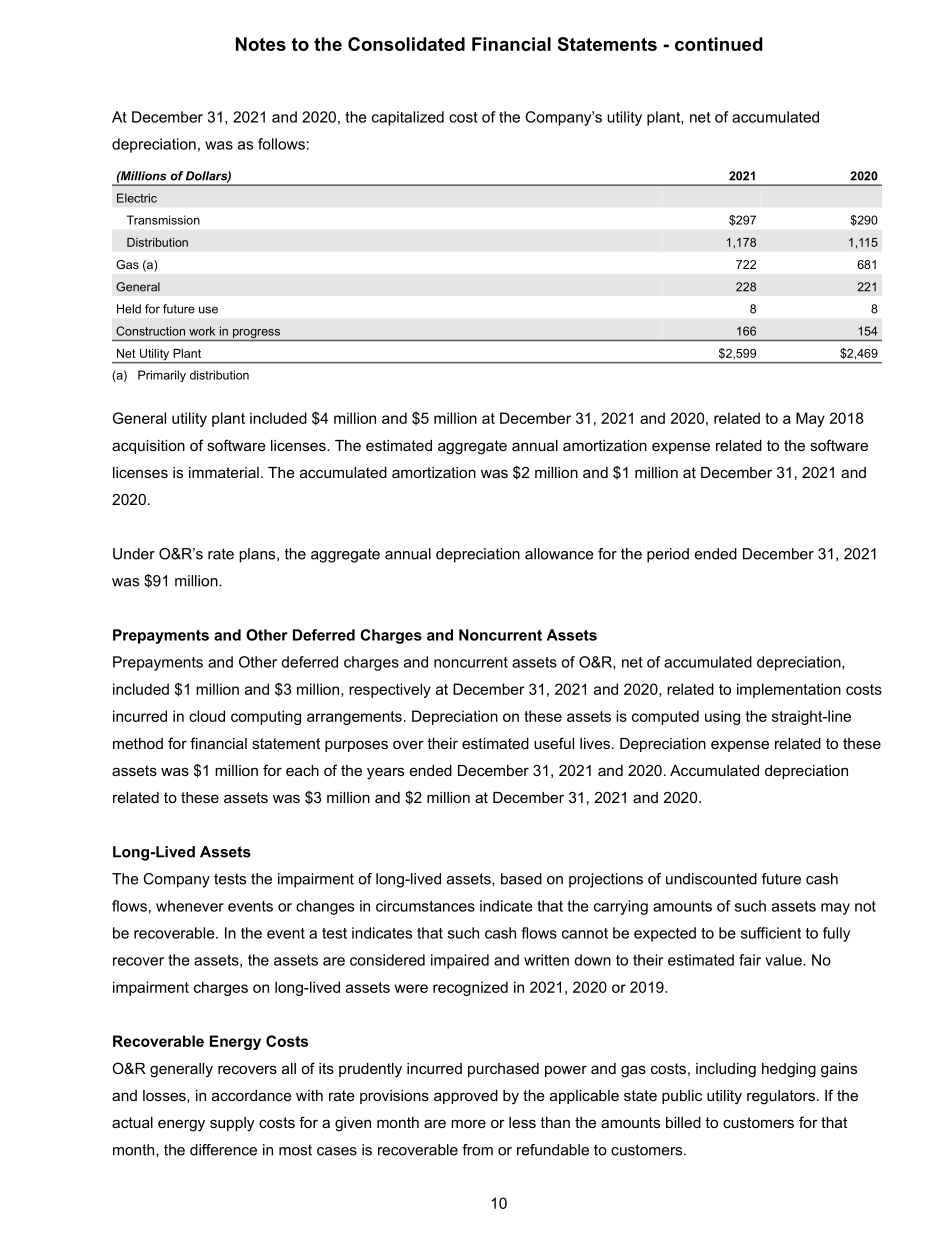 This screenshot has width=952, height=1233. I want to click on respectively, so click(390, 690).
